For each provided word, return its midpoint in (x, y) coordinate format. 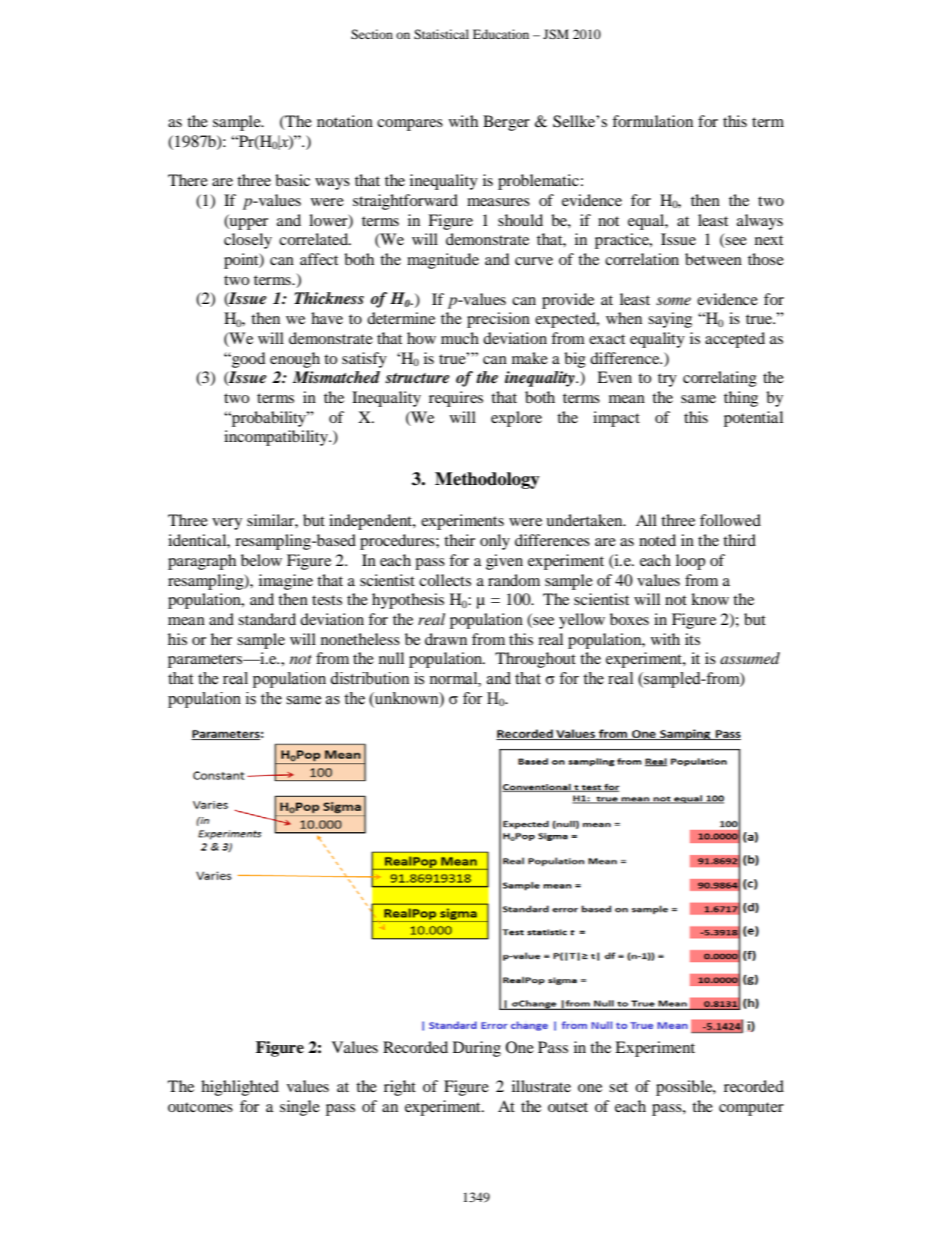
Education (501, 34)
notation (345, 121)
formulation (652, 121)
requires (456, 399)
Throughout (535, 660)
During (477, 1049)
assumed (750, 658)
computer (751, 1109)
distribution (369, 678)
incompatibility (277, 438)
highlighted (240, 1088)
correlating (720, 379)
